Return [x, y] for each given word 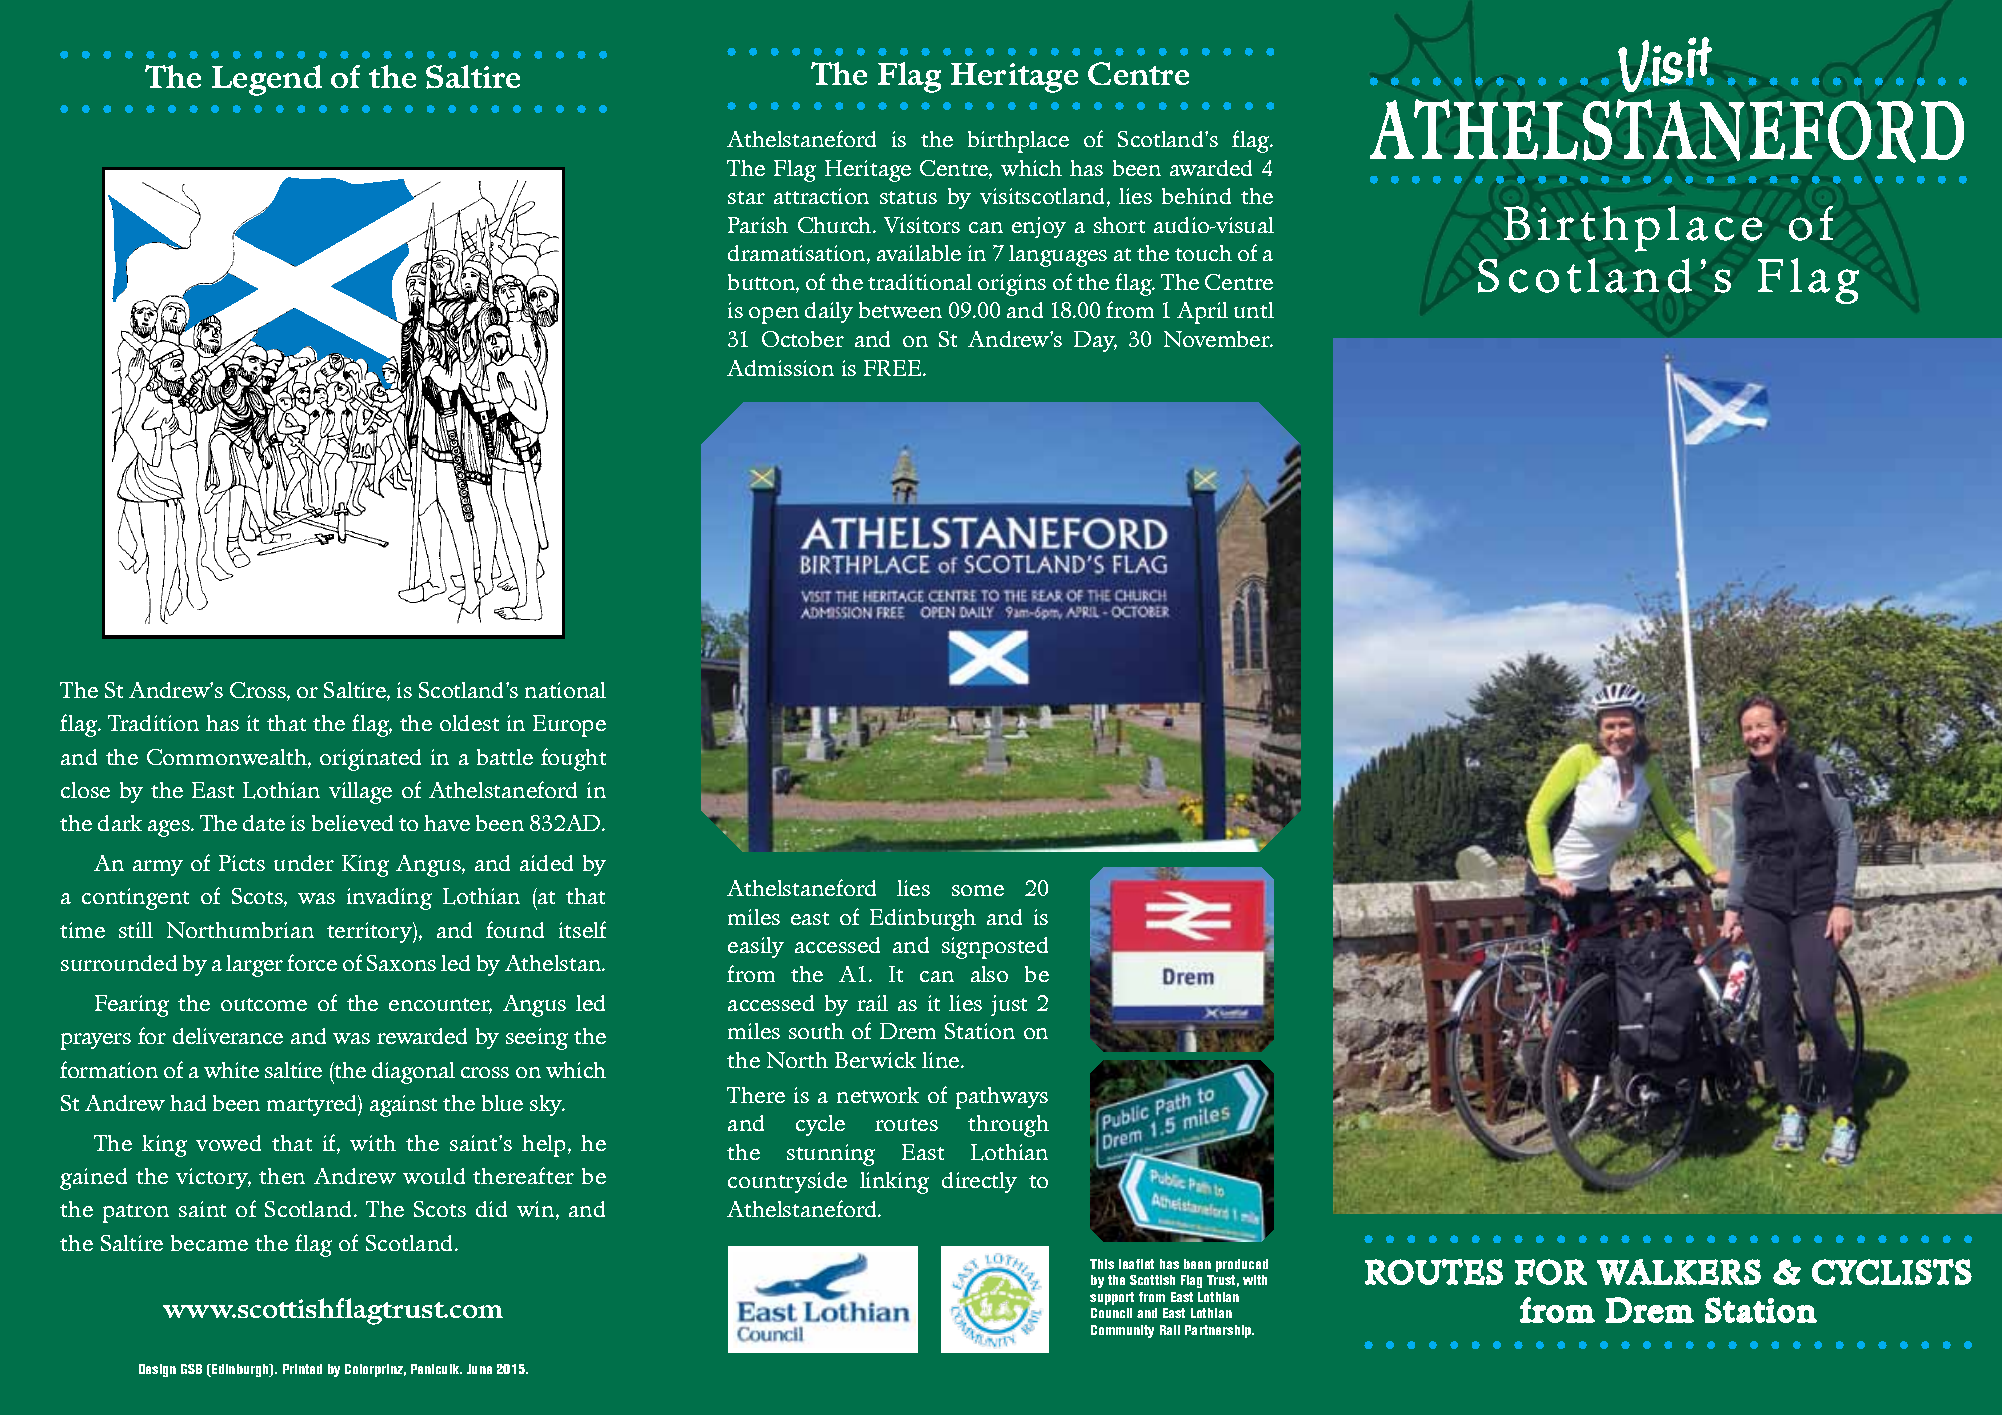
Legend [267, 80]
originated [370, 760]
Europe [569, 726]
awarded [1211, 168]
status [908, 197]
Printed [302, 1369]
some [978, 890]
